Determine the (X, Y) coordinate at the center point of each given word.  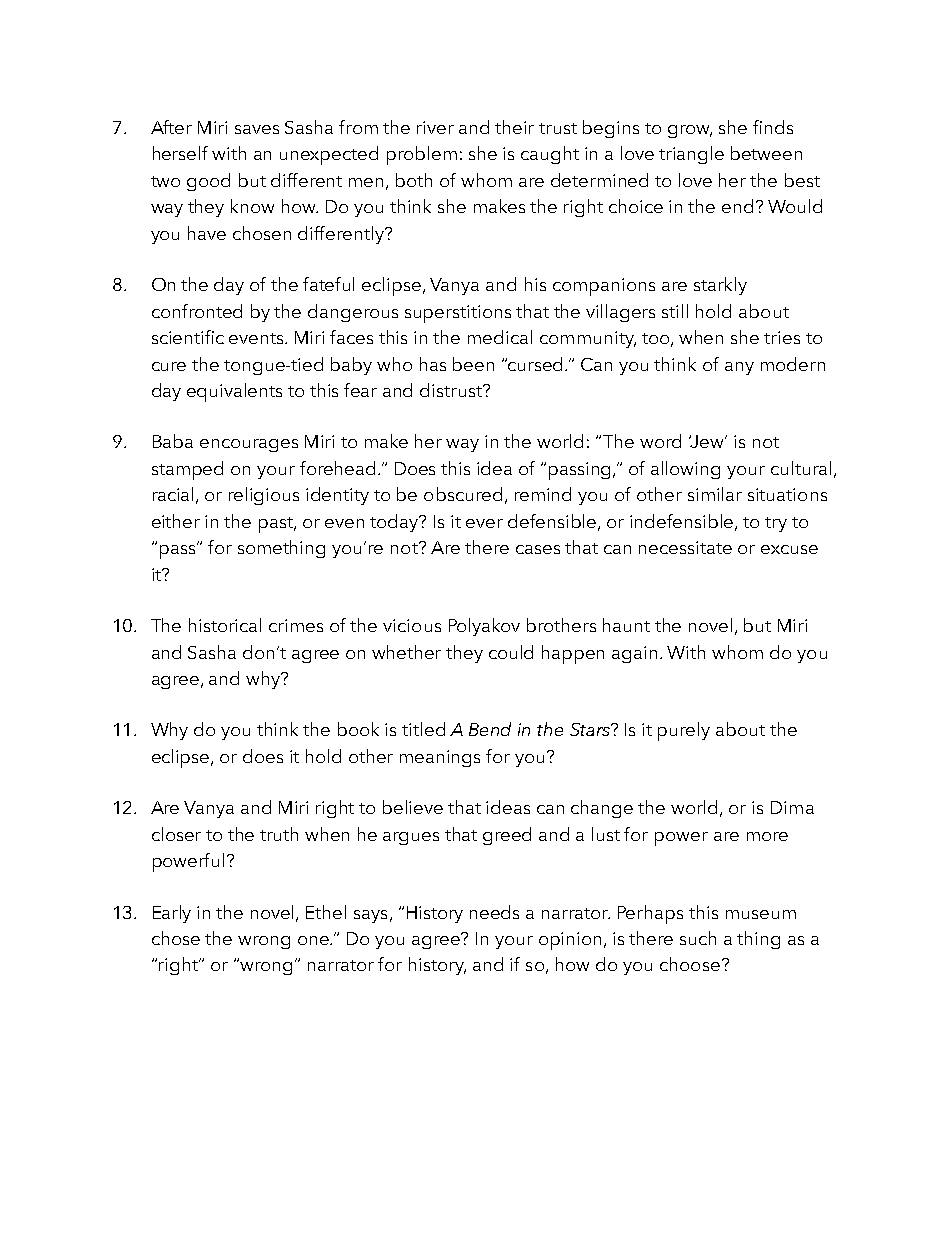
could (511, 652)
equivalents (234, 392)
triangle (691, 155)
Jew (708, 441)
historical (225, 625)
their (514, 127)
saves (257, 129)
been (473, 364)
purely (684, 731)
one (315, 940)
